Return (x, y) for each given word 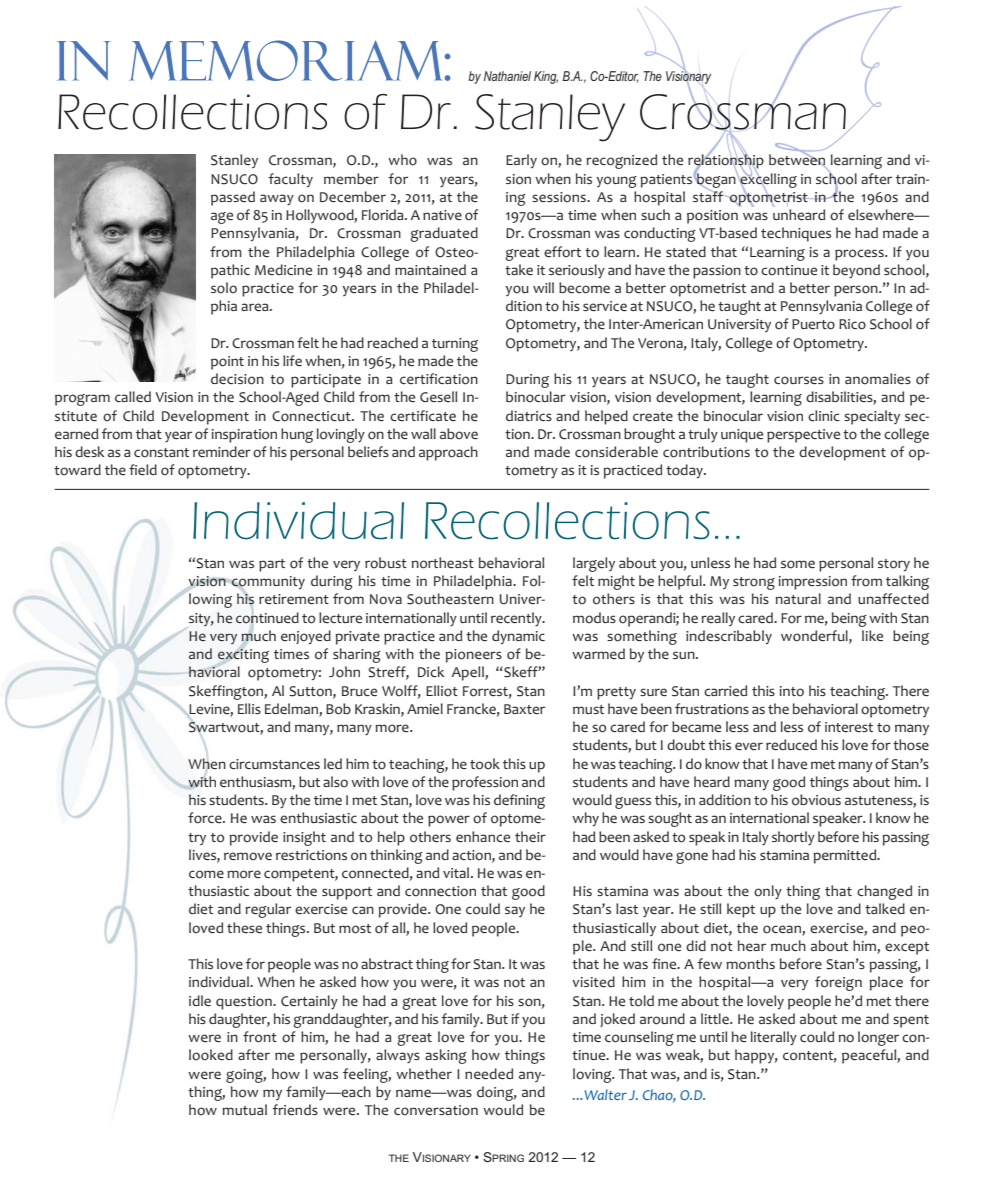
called (133, 396)
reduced (791, 744)
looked (211, 1055)
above (459, 434)
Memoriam (287, 60)
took (485, 764)
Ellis (249, 708)
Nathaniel (507, 76)
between (797, 160)
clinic (824, 415)
